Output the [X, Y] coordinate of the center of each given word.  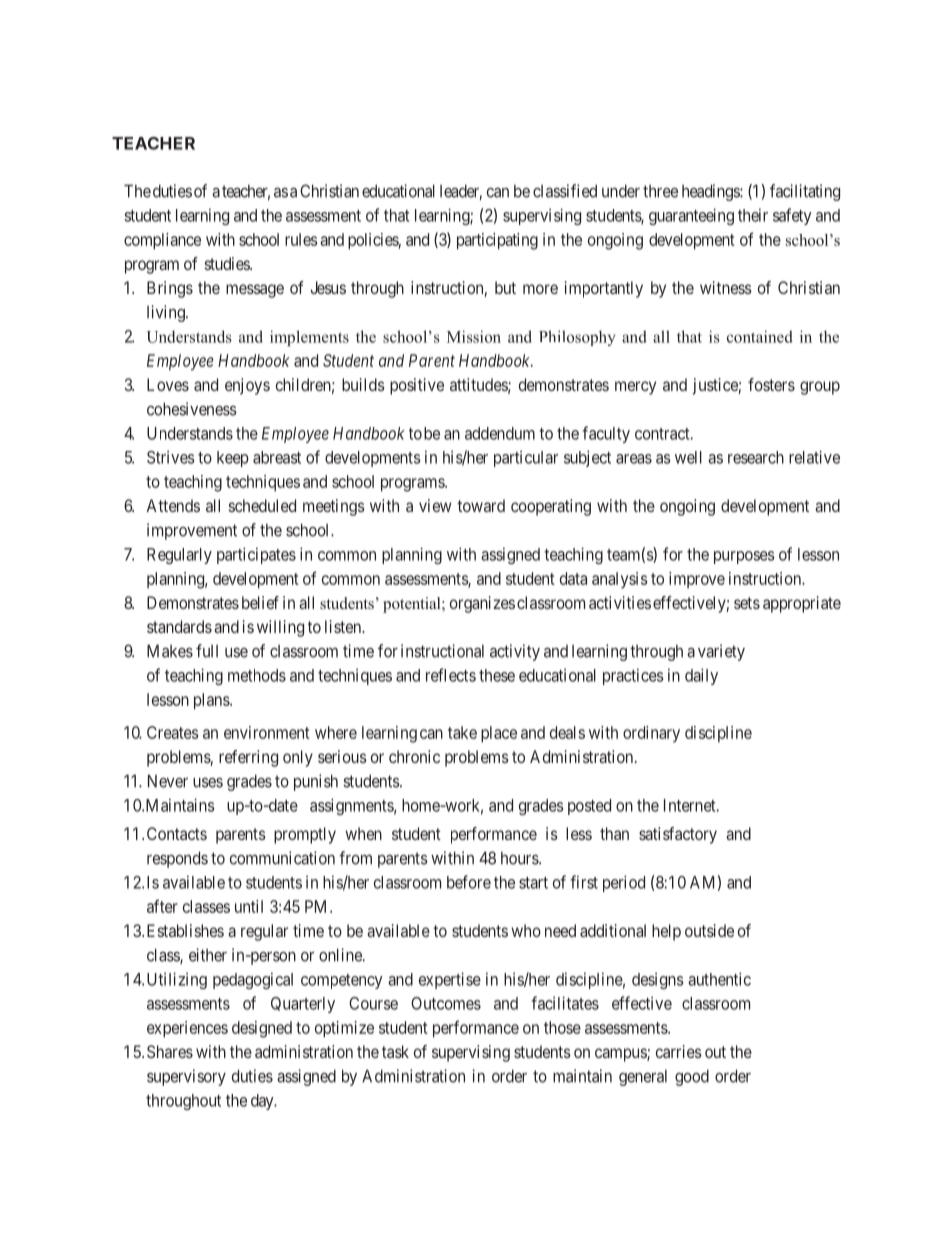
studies [228, 263]
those [562, 1027]
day [263, 1102]
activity [515, 652]
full [207, 651]
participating [497, 241]
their [753, 215]
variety [721, 652]
